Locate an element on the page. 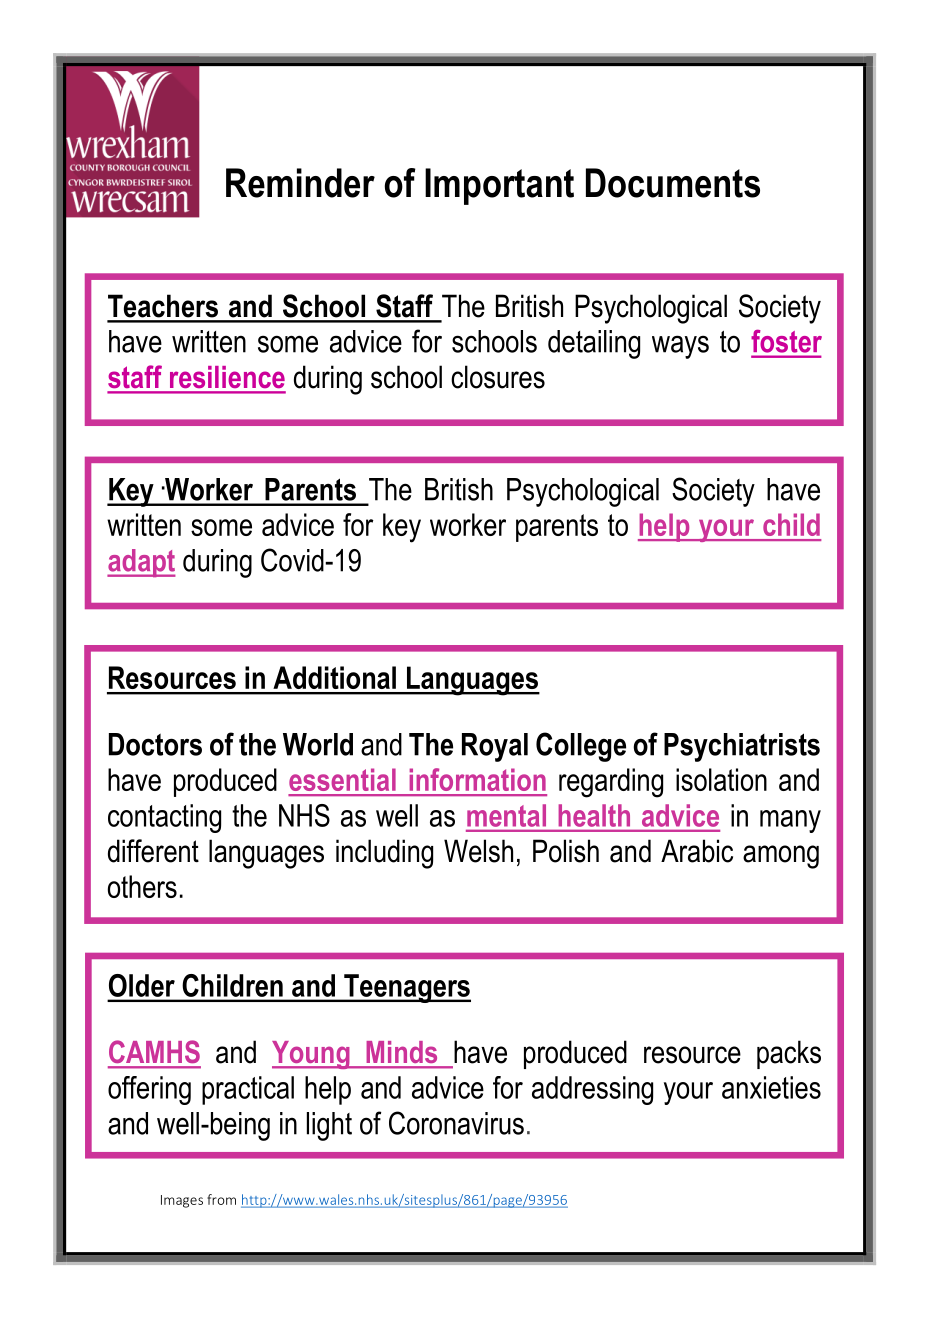  Reminder is located at coordinates (300, 183).
